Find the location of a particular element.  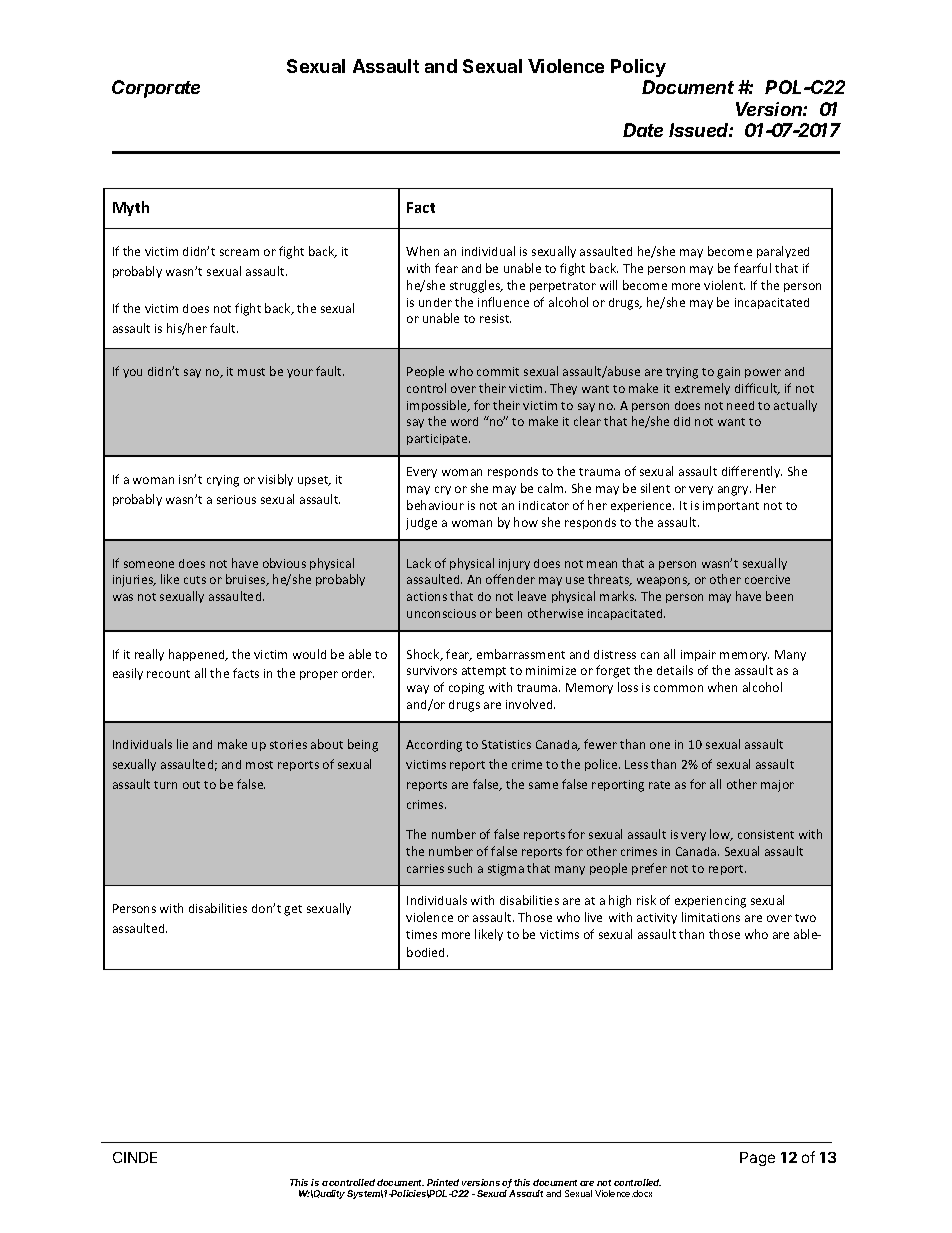

unconscious is located at coordinates (441, 613).
